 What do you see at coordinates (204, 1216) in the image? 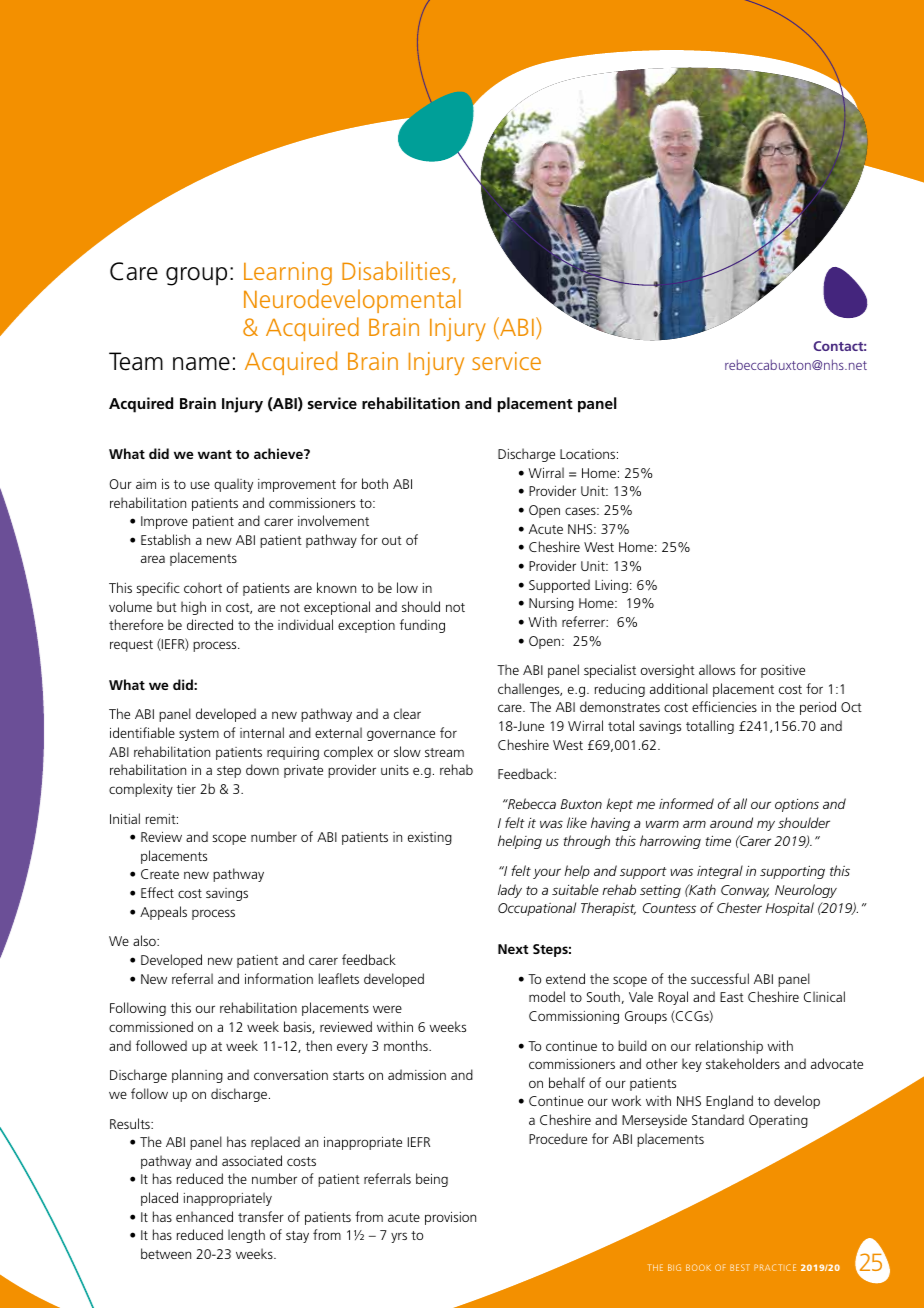
I see `enhanced` at bounding box center [204, 1216].
